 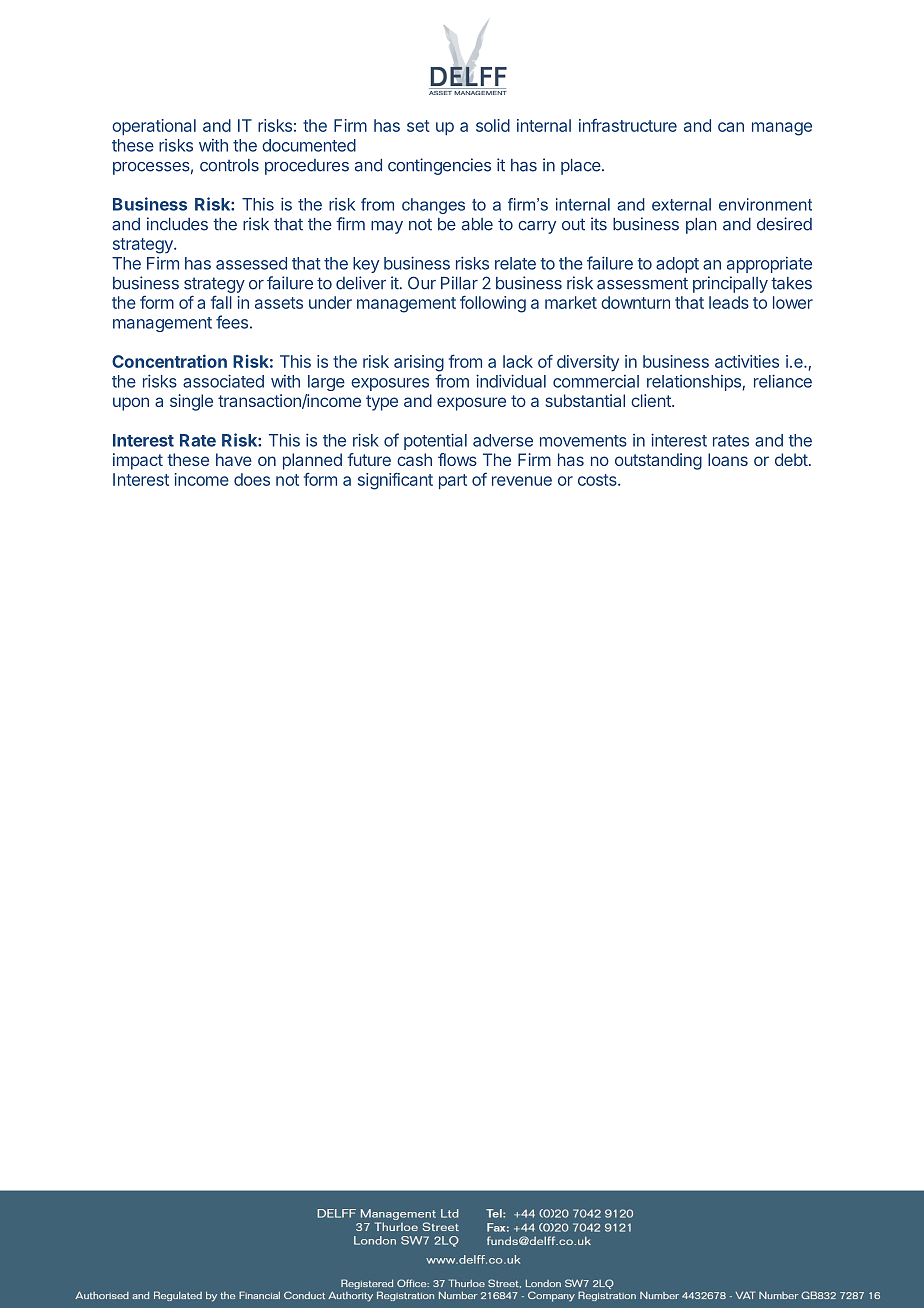 I want to click on infrastructure, so click(x=628, y=125).
